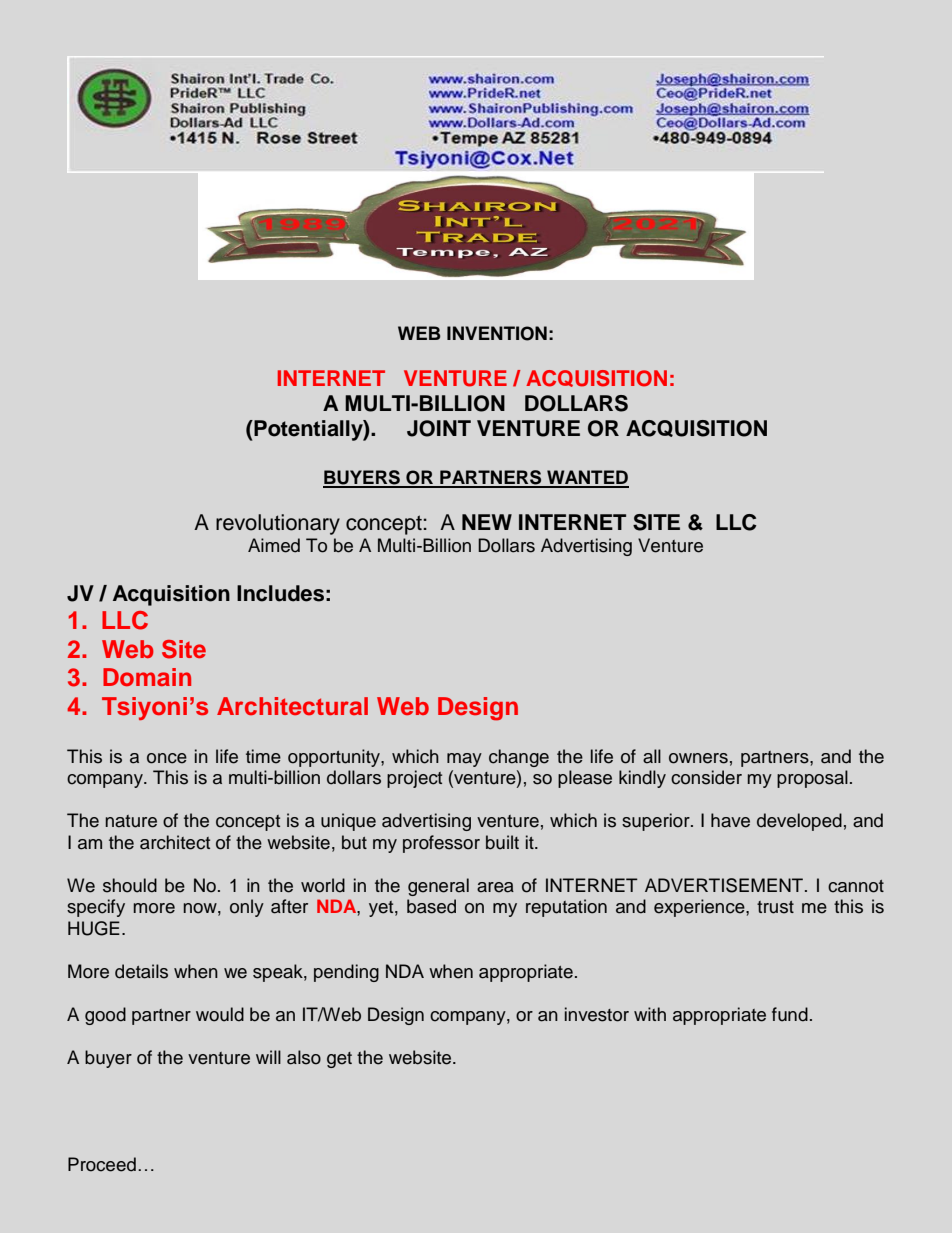 Image resolution: width=952 pixels, height=1233 pixels. What do you see at coordinates (497, 333) in the document?
I see `INVENTION` at bounding box center [497, 333].
